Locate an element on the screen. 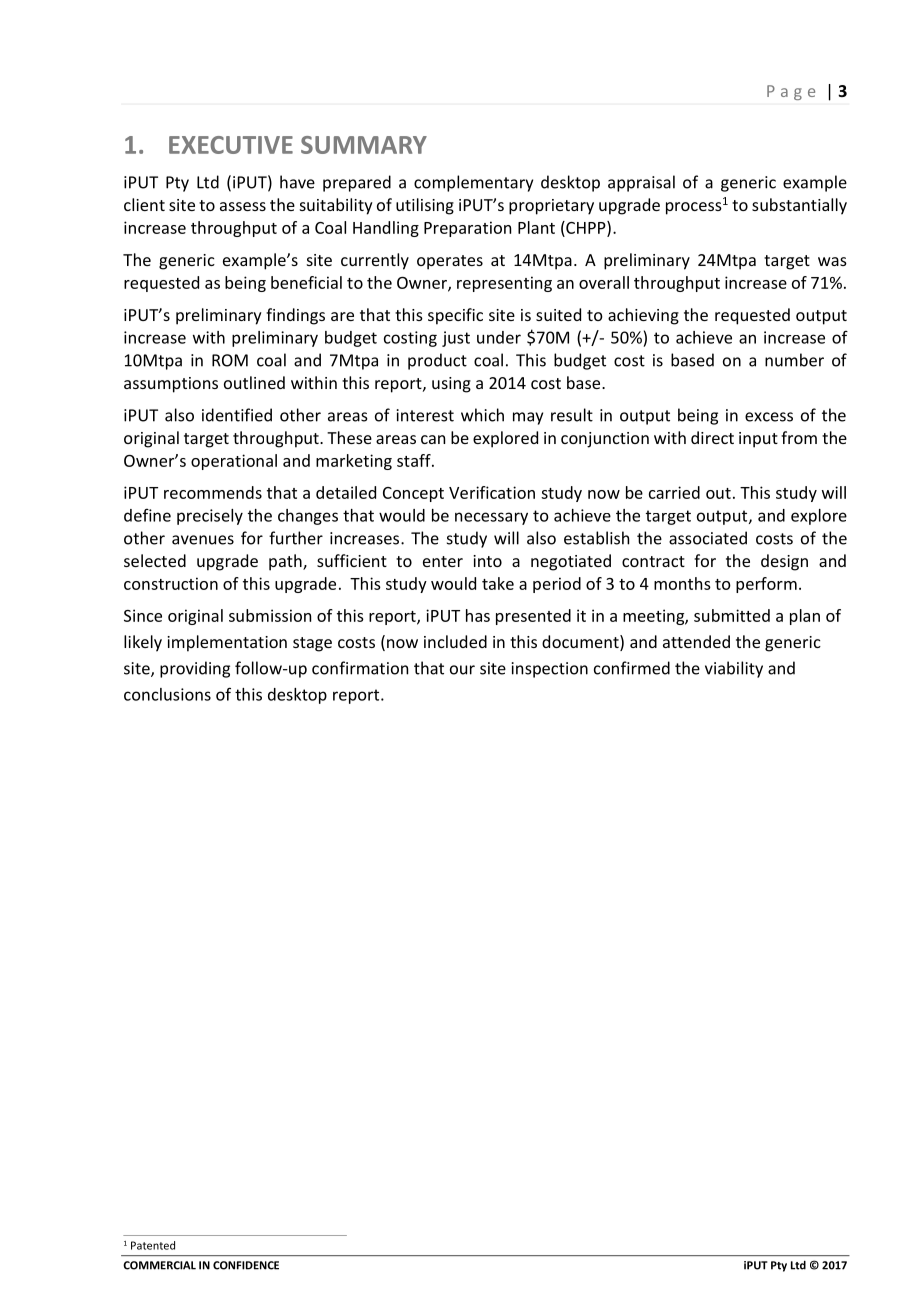  substantially is located at coordinates (799, 206).
